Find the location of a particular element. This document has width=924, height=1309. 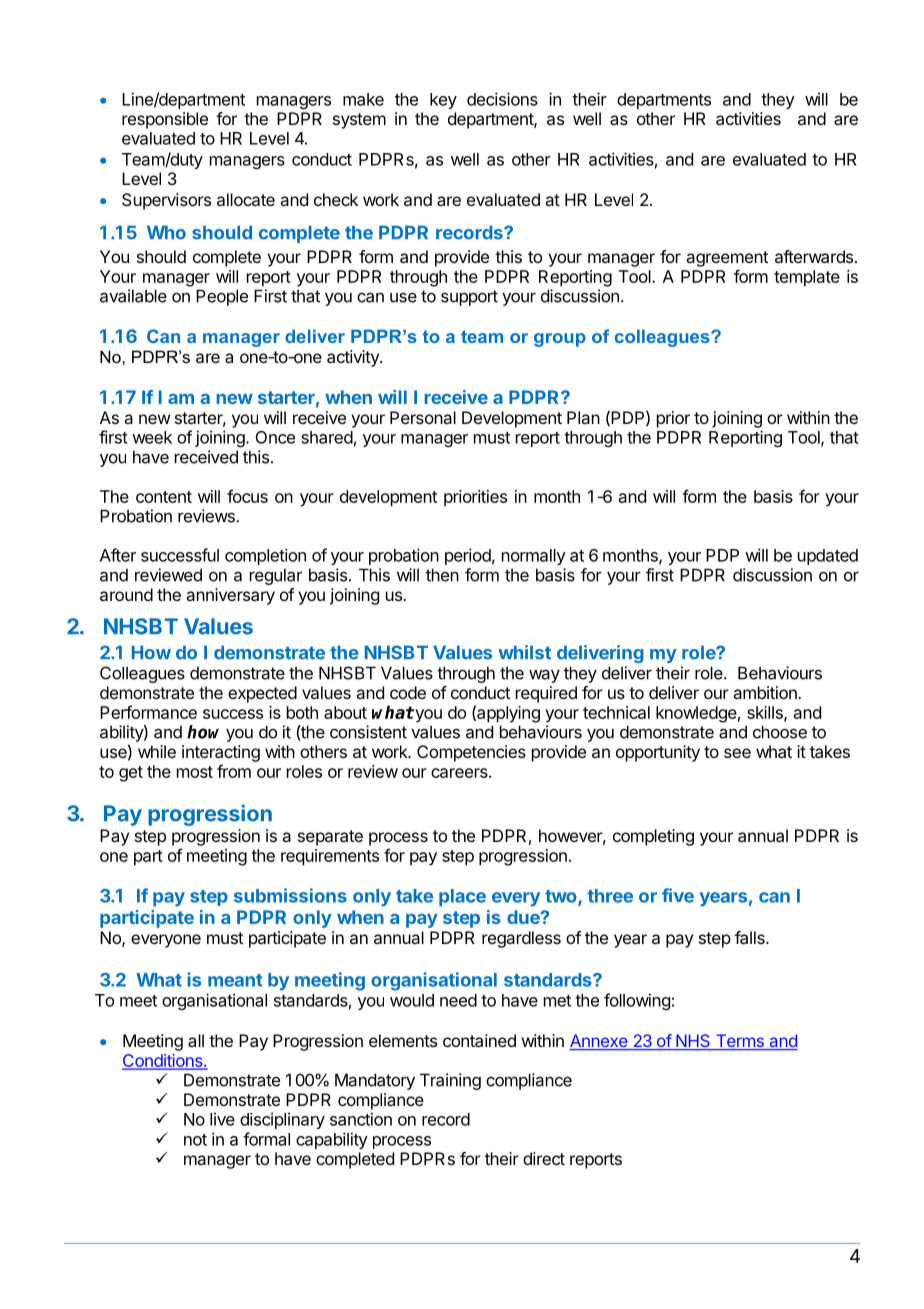

decisions is located at coordinates (502, 99).
